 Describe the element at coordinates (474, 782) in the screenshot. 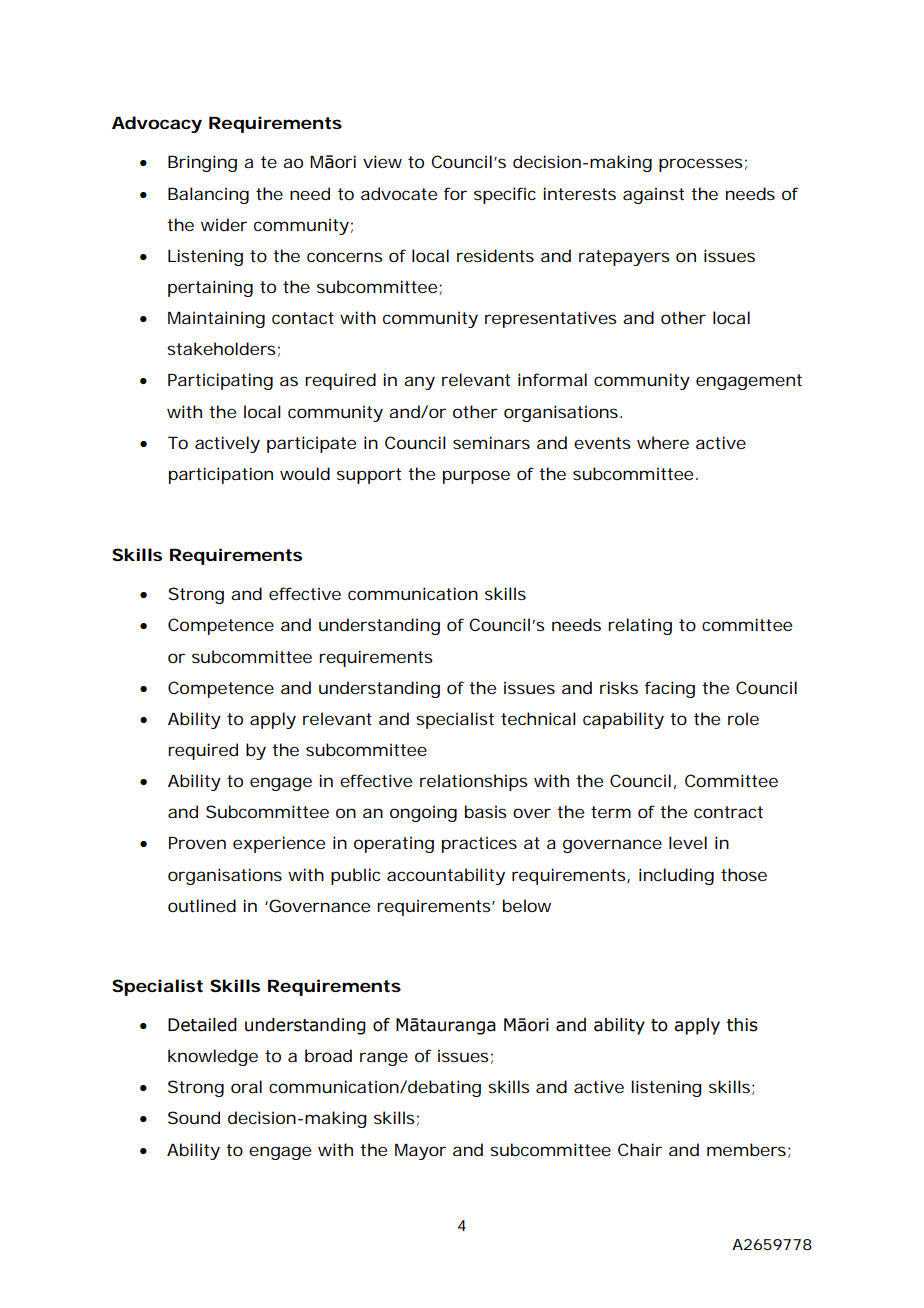

I see `relationships` at that location.
